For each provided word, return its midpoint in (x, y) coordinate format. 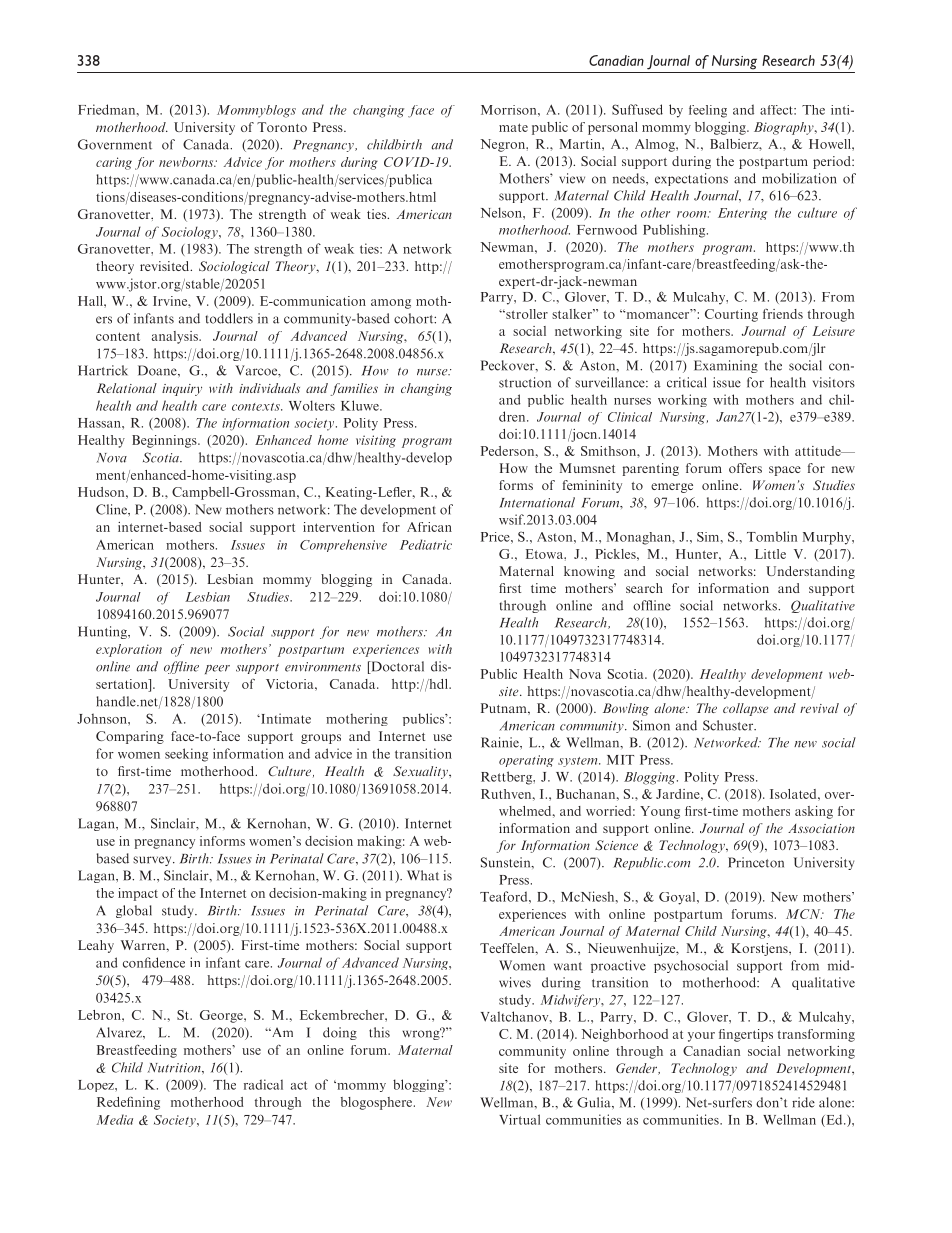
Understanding (810, 572)
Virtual (519, 1119)
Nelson (502, 212)
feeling (708, 111)
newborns (187, 162)
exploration (129, 650)
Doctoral (396, 667)
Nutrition (175, 1068)
